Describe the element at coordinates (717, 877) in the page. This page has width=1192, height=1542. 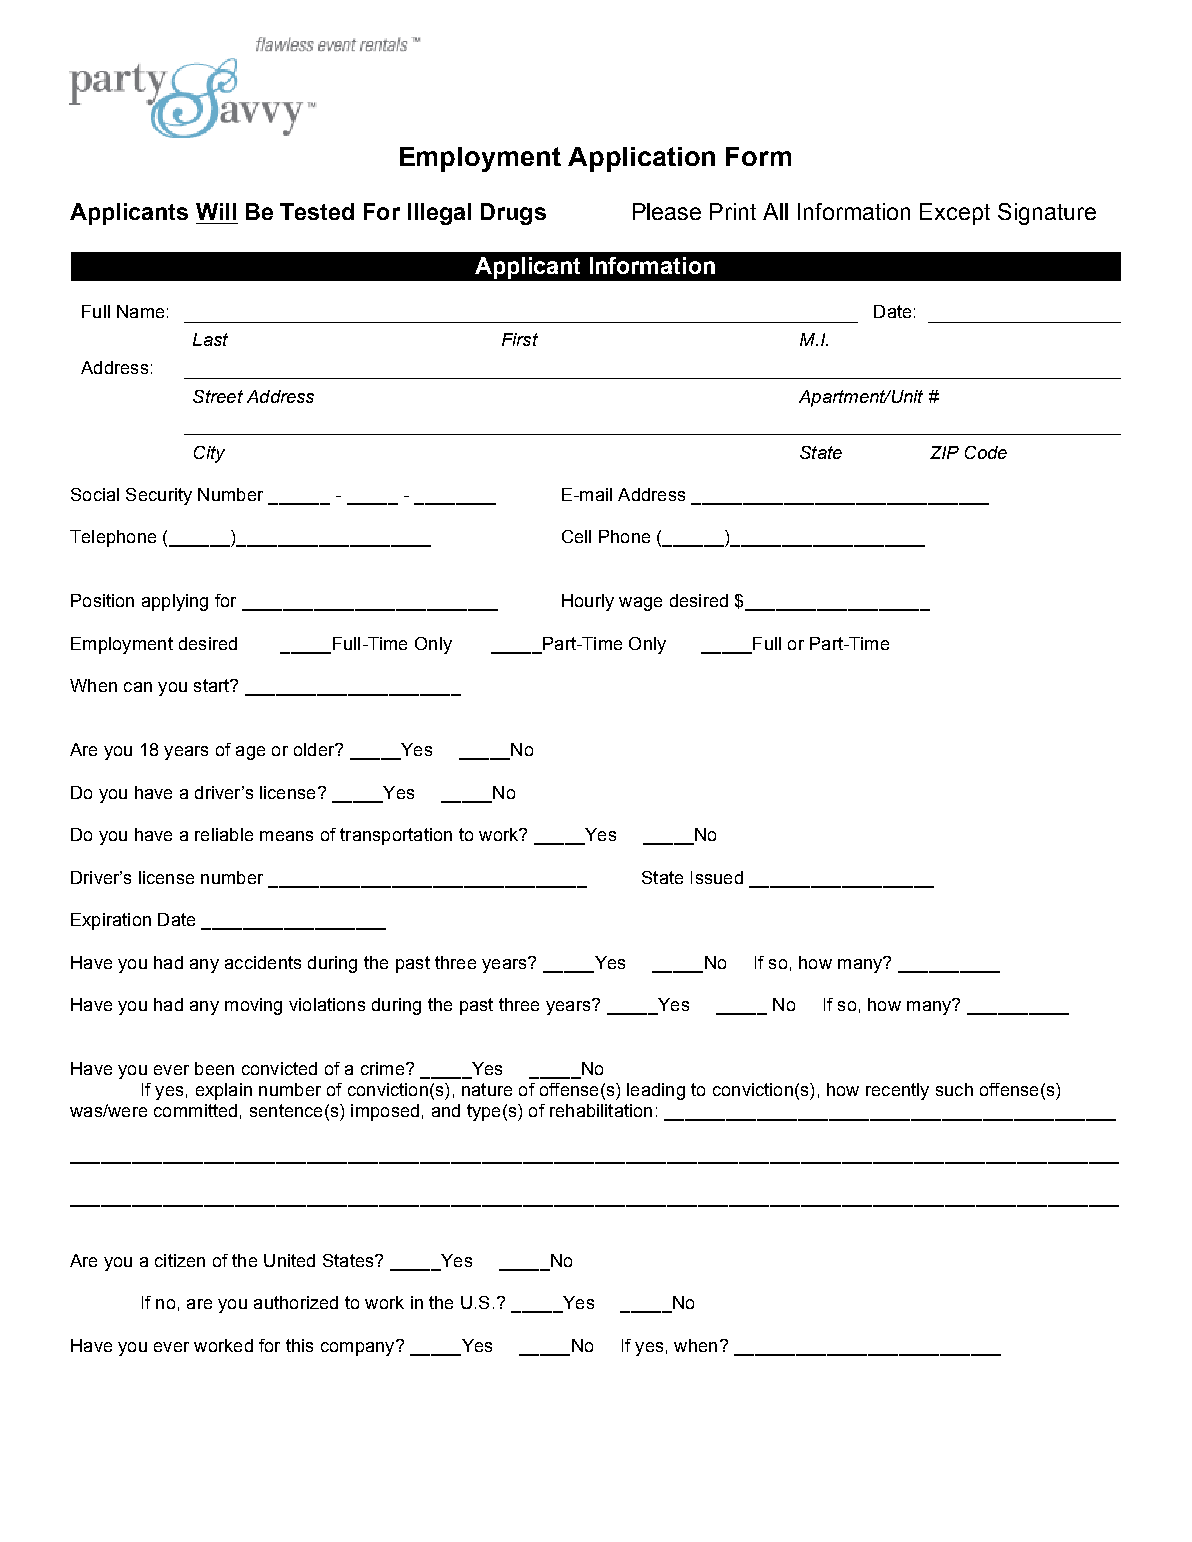
I see `Issued` at that location.
